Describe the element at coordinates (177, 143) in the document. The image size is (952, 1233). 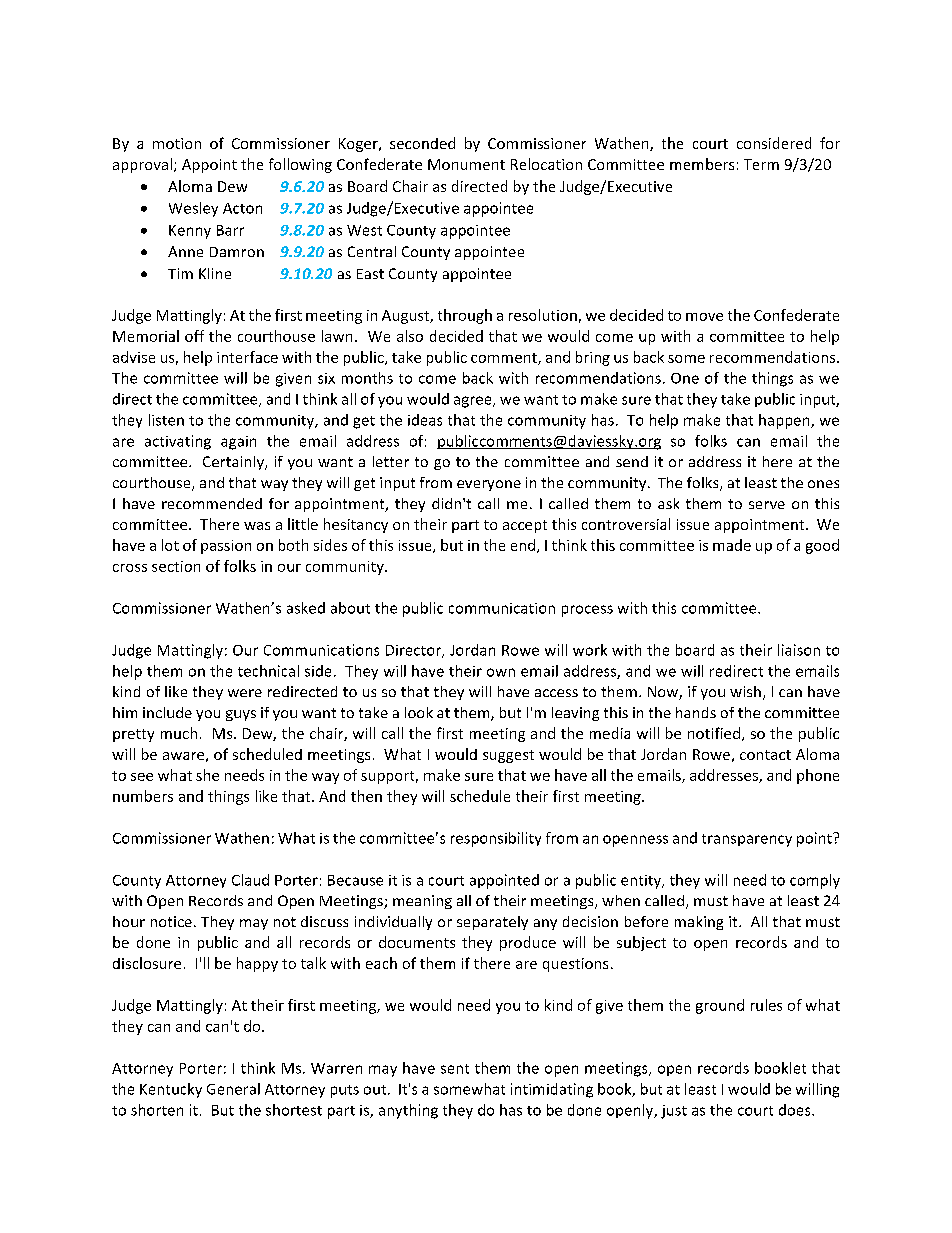
I see `motion` at that location.
